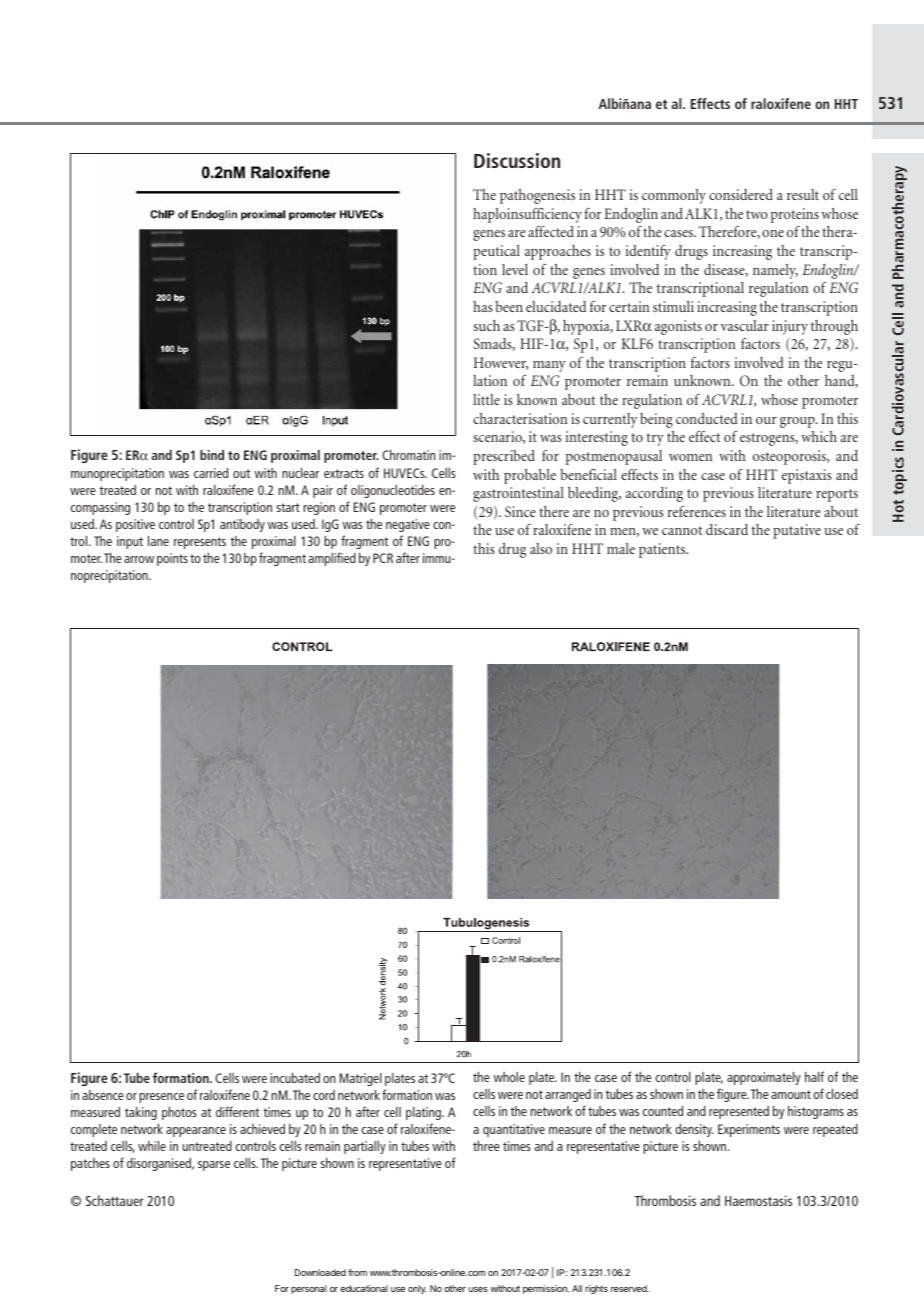 The height and width of the screenshot is (1308, 924). I want to click on considered, so click(741, 194).
